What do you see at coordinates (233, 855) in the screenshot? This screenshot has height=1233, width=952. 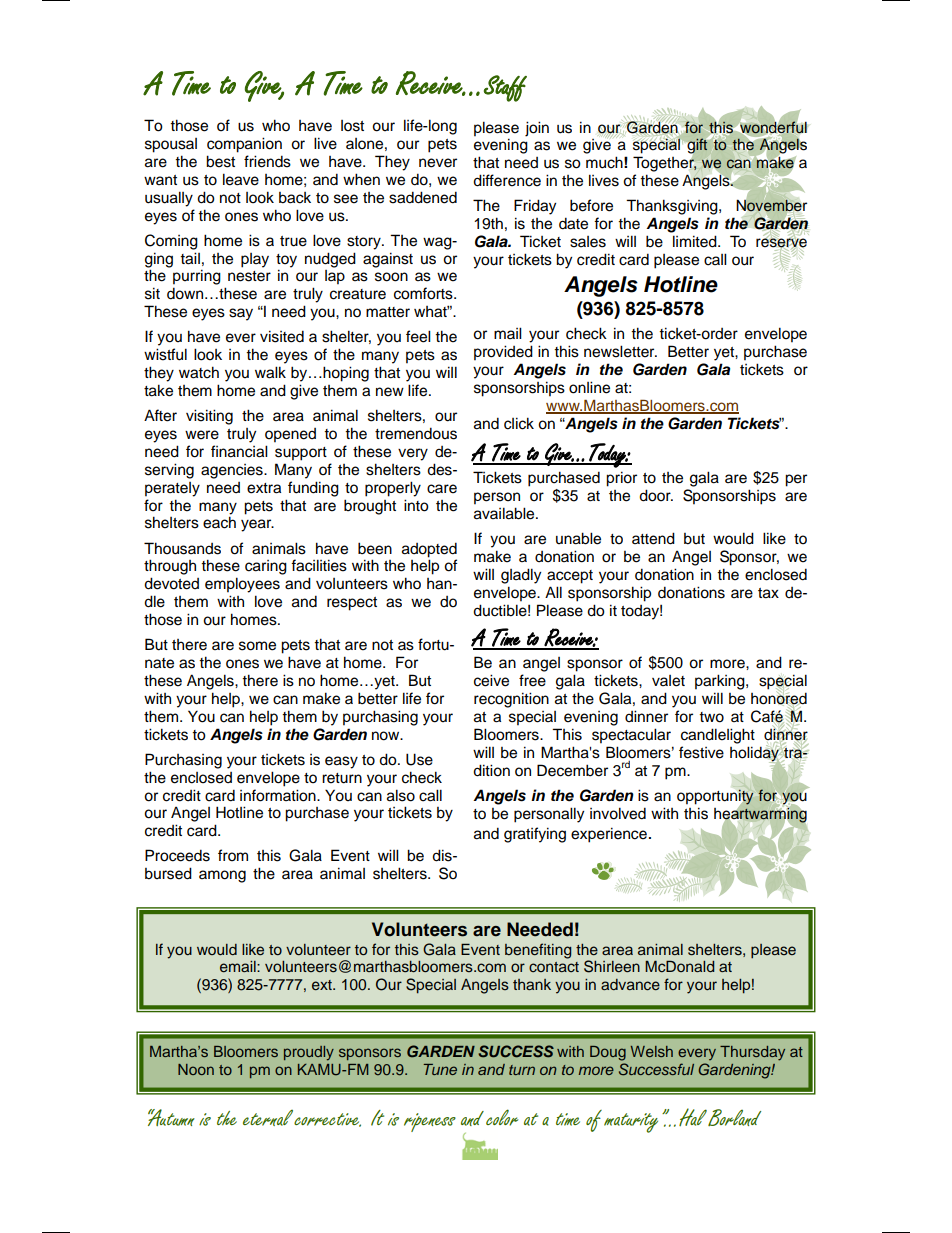 I see `from` at bounding box center [233, 855].
